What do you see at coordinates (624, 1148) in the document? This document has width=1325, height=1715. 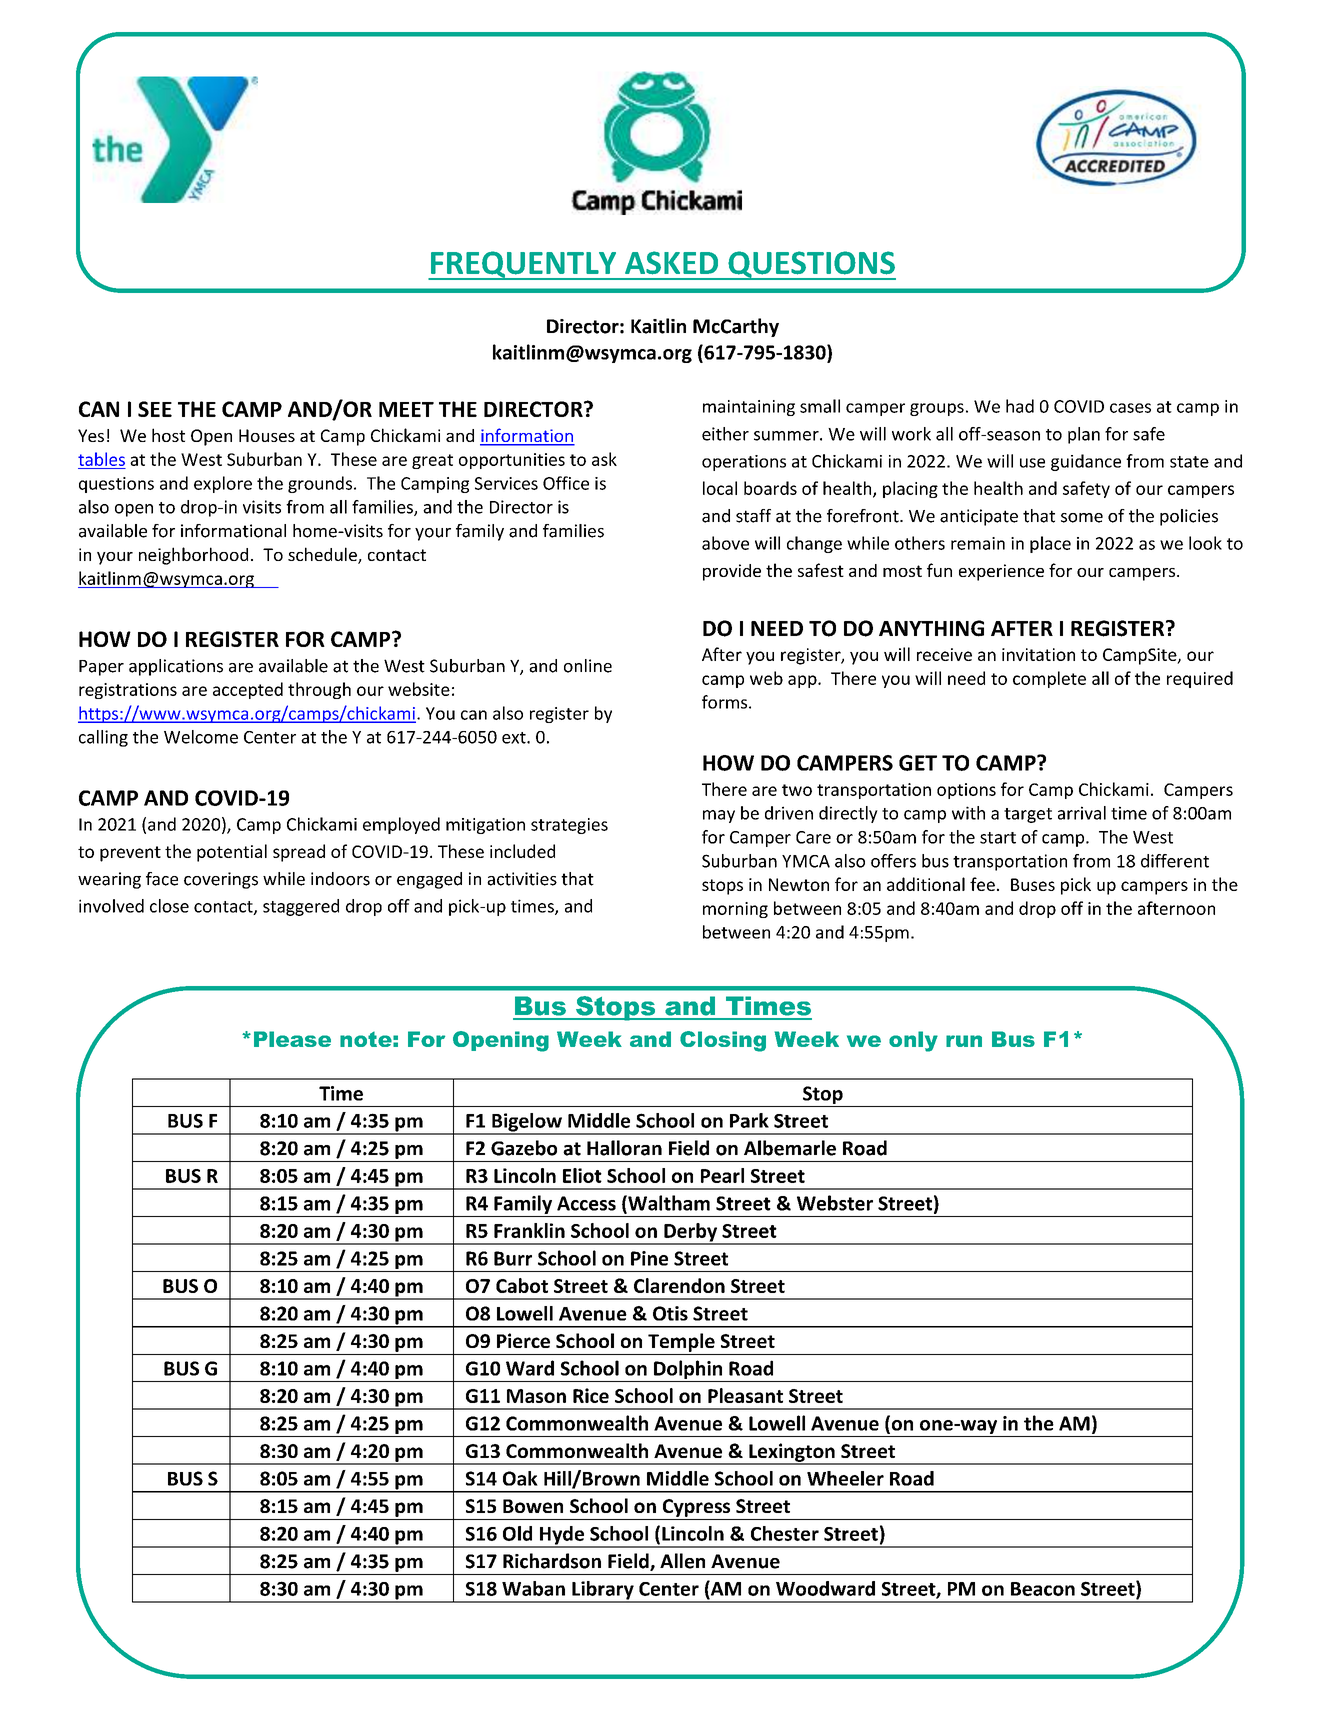 I see `Halloran` at bounding box center [624, 1148].
